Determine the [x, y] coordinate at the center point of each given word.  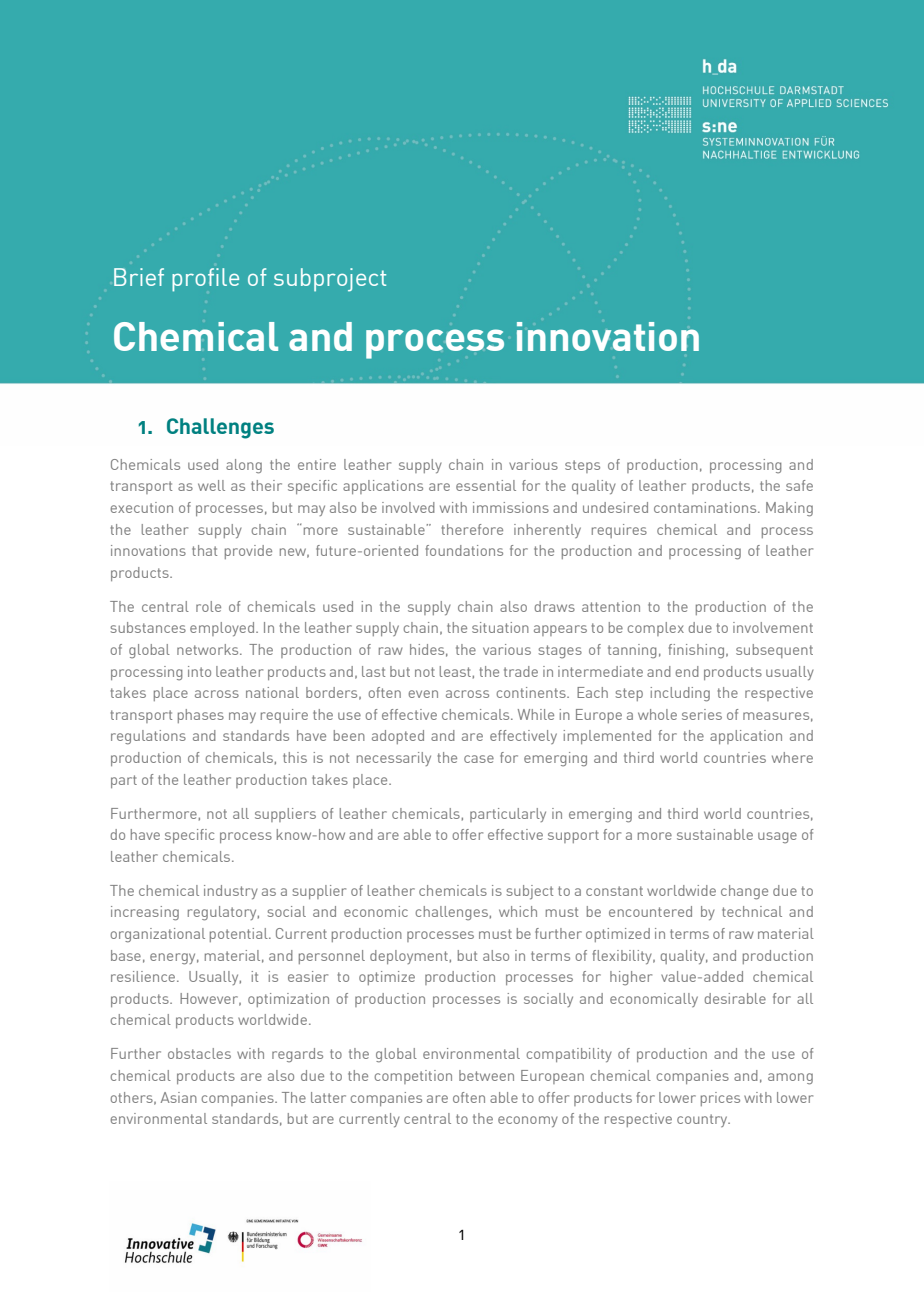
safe [799, 485]
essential [486, 485]
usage [777, 838]
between [486, 1075]
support [573, 836]
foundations [464, 550]
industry [231, 892]
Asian [179, 1097]
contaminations [706, 507]
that [204, 550]
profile [205, 280]
